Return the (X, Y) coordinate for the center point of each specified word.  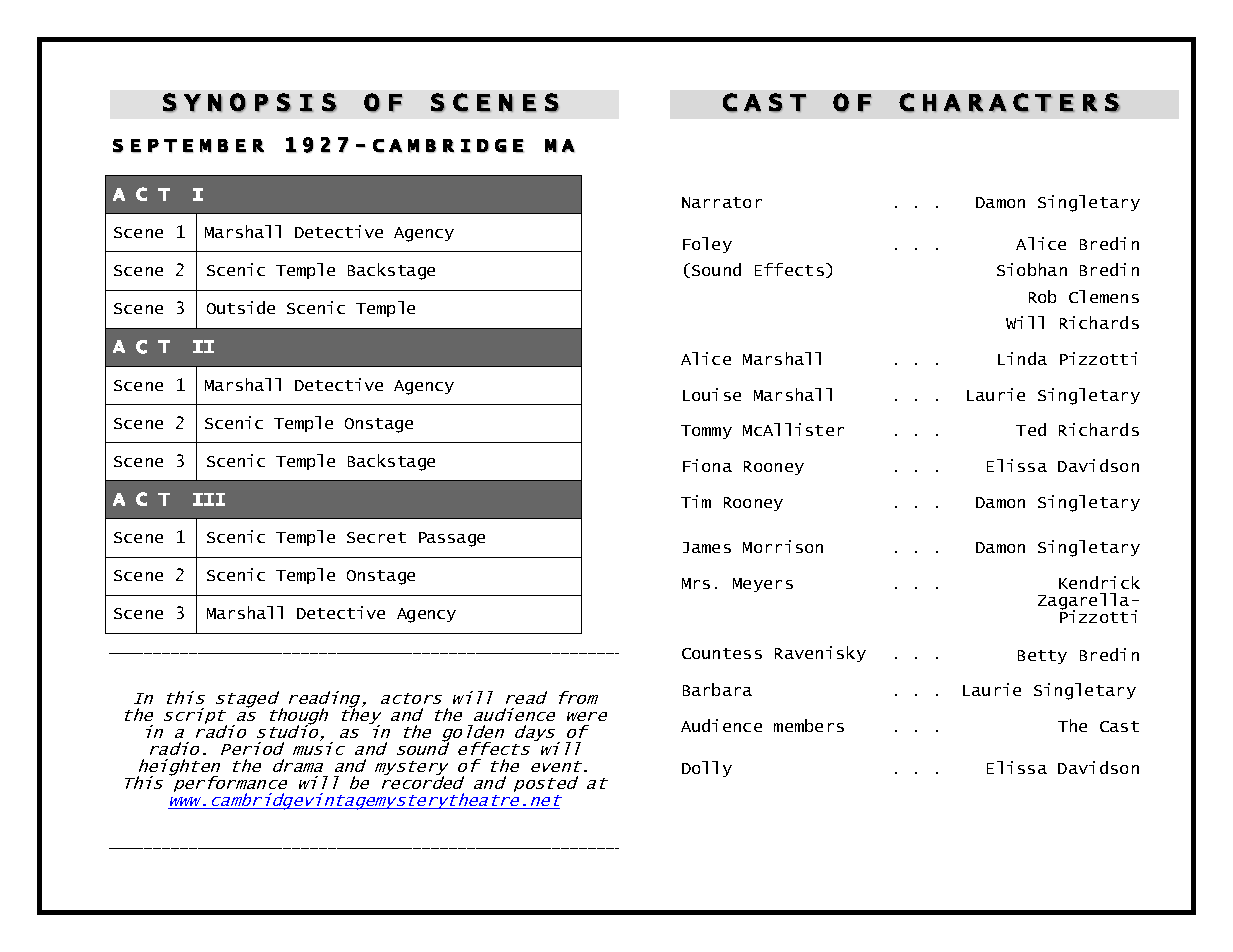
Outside (241, 307)
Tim (696, 501)
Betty (1042, 657)
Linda (1022, 358)
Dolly (707, 769)
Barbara (717, 689)
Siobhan (1032, 269)
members (809, 725)
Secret (376, 537)
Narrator (722, 202)
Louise (712, 394)
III (209, 499)
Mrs (696, 583)
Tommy (706, 432)
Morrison (783, 546)
